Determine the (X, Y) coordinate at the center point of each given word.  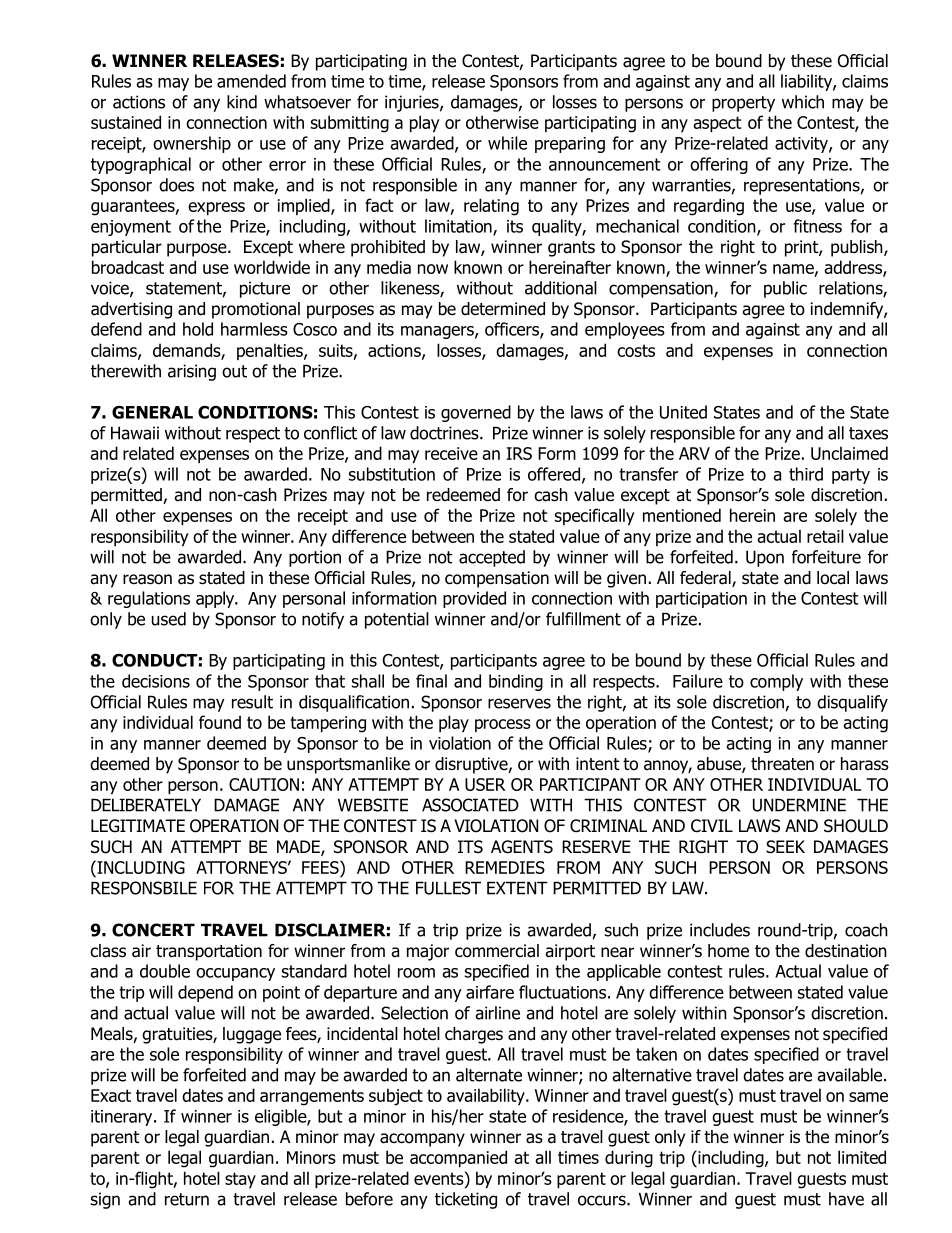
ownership (192, 144)
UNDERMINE (799, 805)
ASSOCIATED (470, 805)
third (806, 474)
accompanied (458, 1158)
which (803, 102)
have (846, 1199)
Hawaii (135, 433)
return (187, 1199)
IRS (519, 453)
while (507, 143)
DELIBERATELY (146, 805)
